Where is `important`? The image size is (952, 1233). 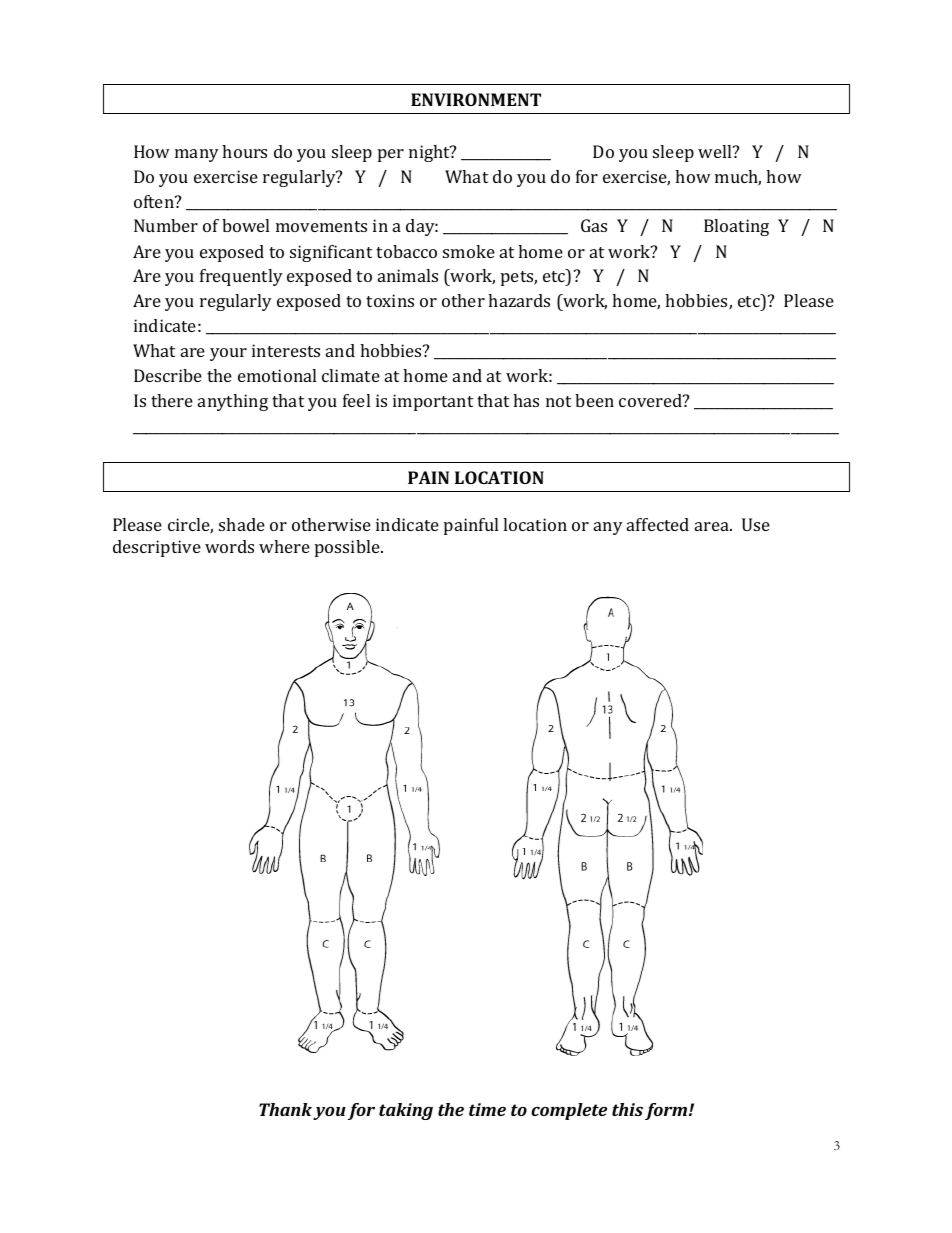
important is located at coordinates (433, 402).
